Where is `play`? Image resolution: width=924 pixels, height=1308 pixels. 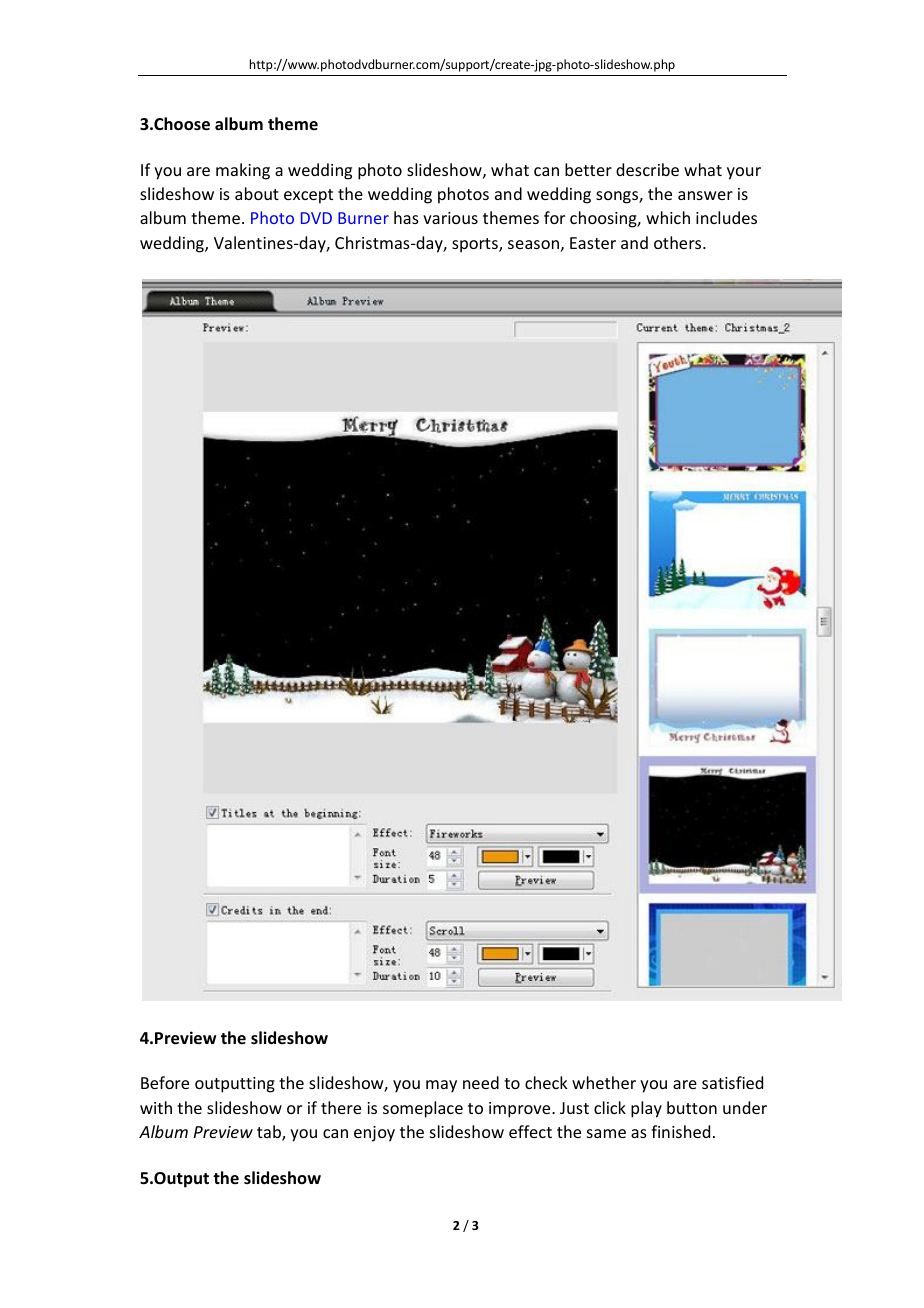
play is located at coordinates (646, 1109).
